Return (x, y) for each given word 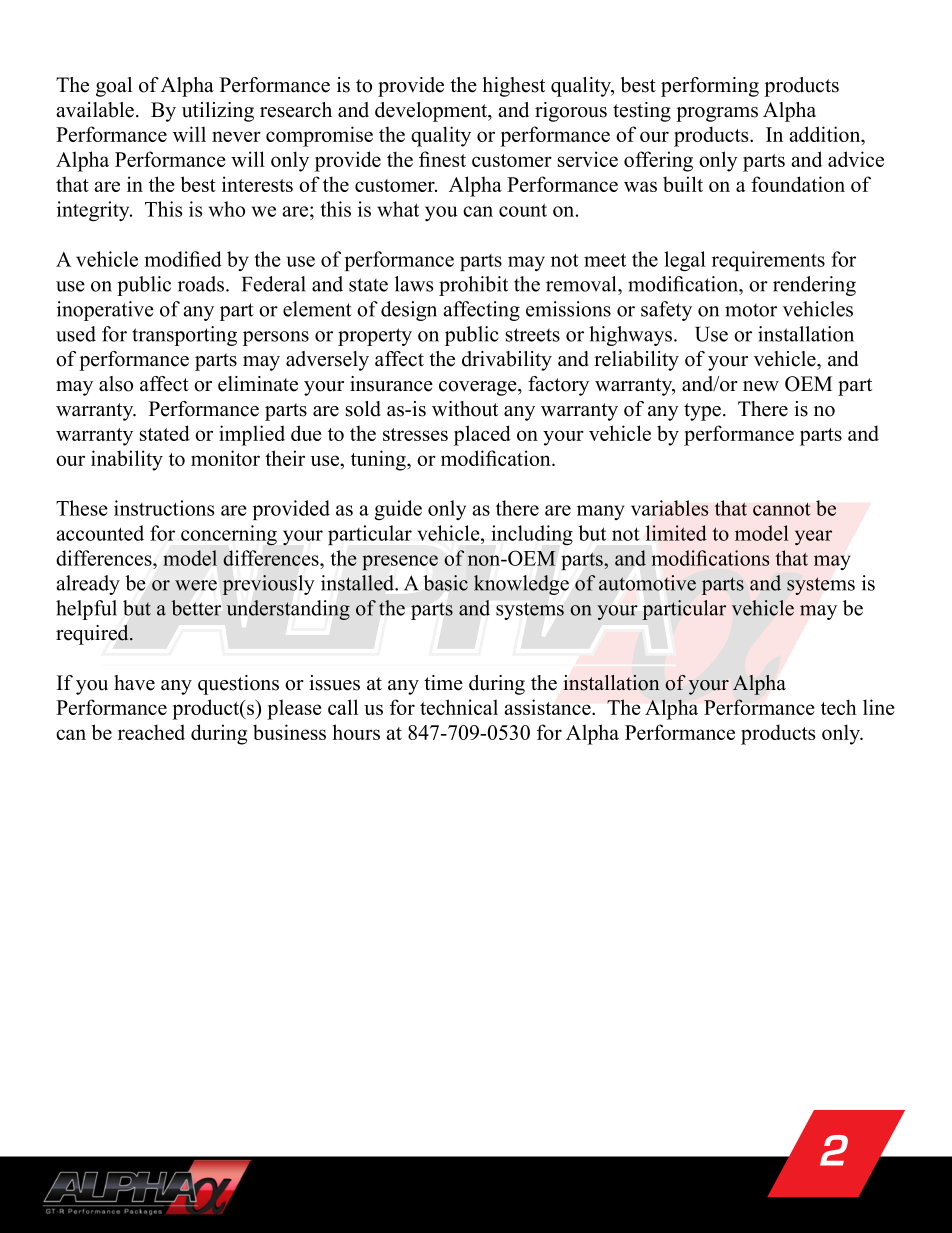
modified (183, 259)
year (813, 537)
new (761, 386)
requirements (768, 261)
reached (151, 732)
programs (717, 114)
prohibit (473, 286)
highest (513, 87)
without (465, 409)
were (196, 585)
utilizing (218, 112)
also (116, 384)
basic (446, 583)
